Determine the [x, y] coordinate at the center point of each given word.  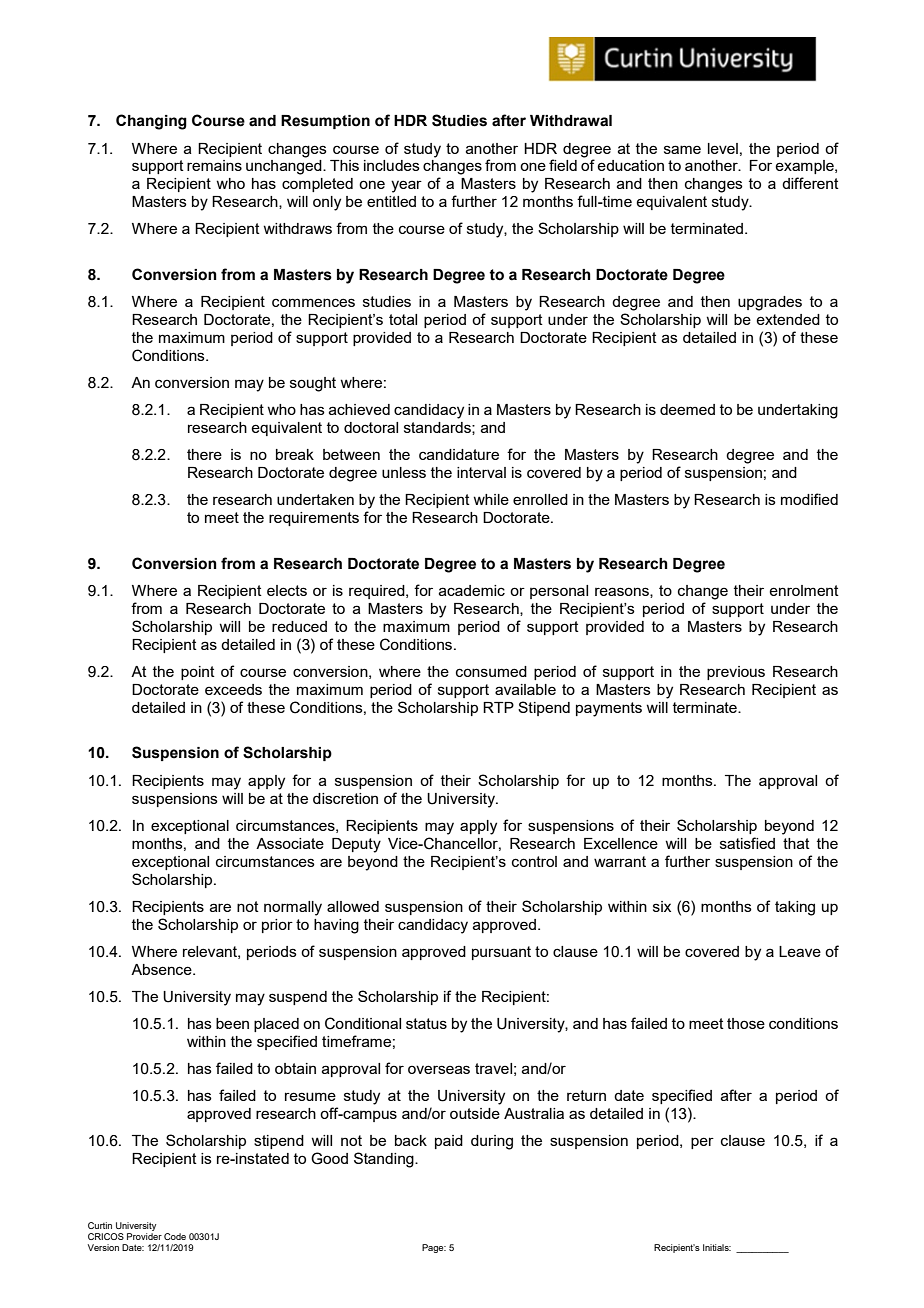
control [534, 861]
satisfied [747, 843]
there [204, 454]
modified [809, 499]
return [586, 1095]
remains [214, 165]
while [491, 499]
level [723, 148]
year [406, 186]
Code [175, 1236]
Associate [290, 843]
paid [449, 1142]
